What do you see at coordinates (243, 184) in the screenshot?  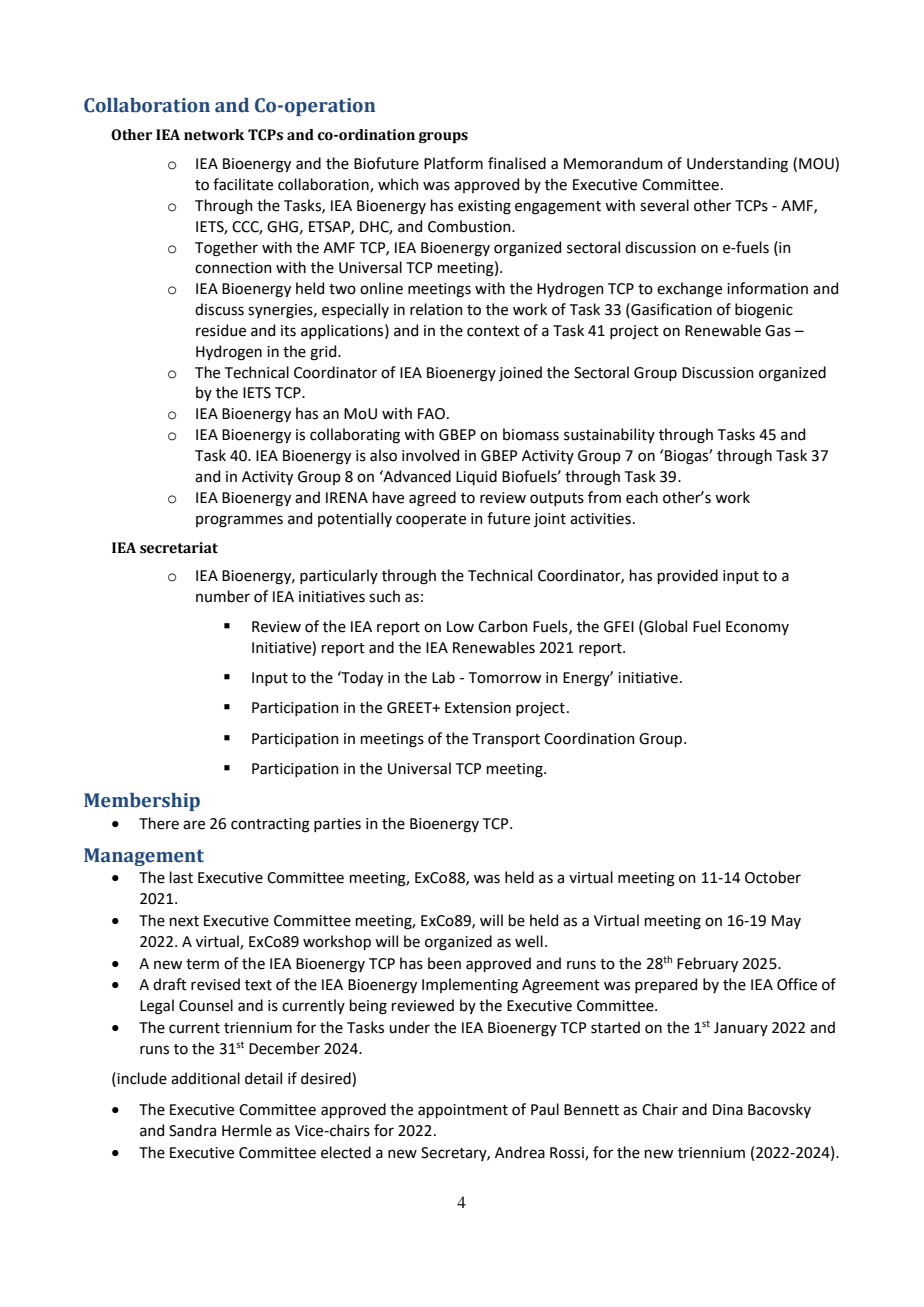 I see `facilitate` at bounding box center [243, 184].
